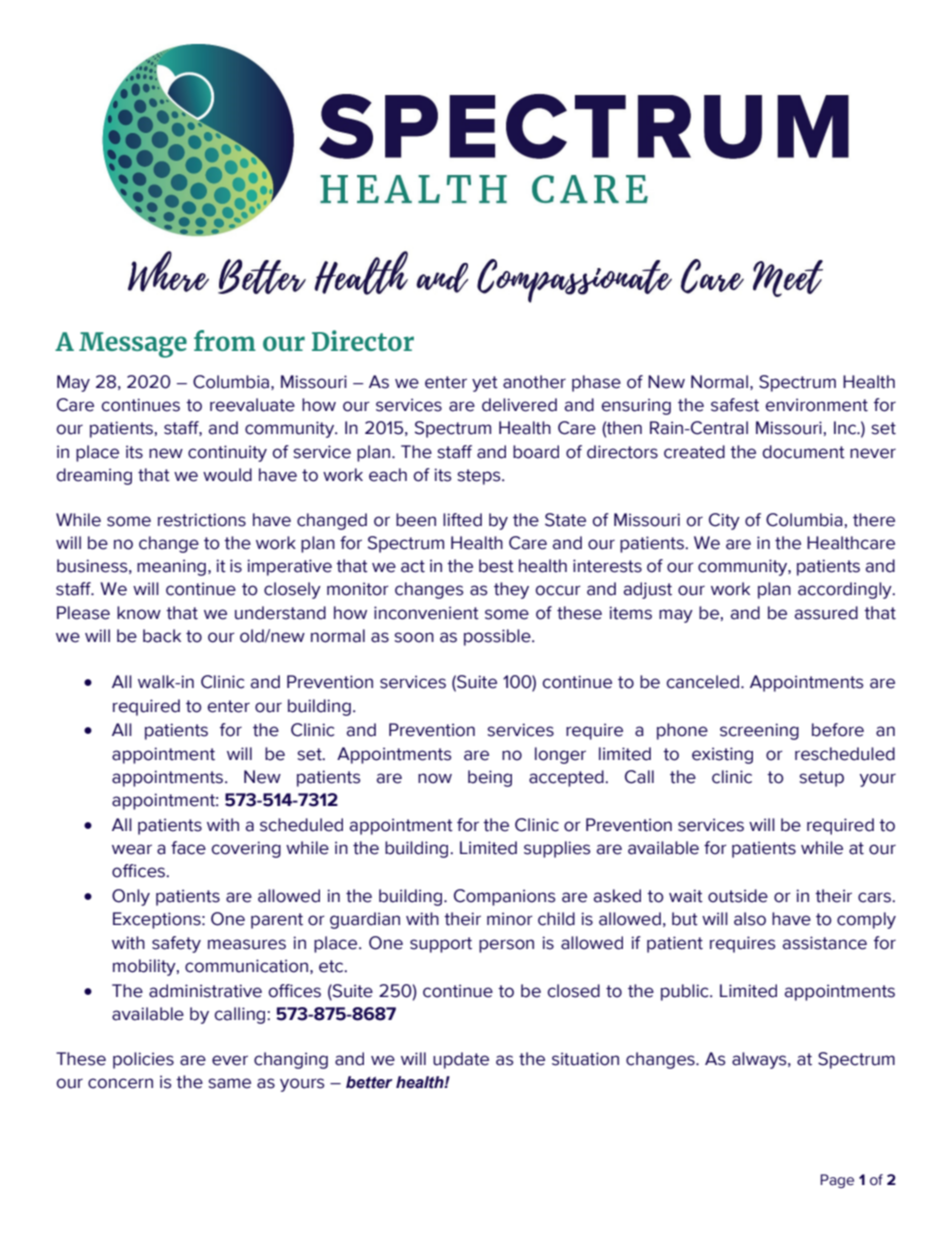 The width and height of the document is (952, 1233). I want to click on public, so click(686, 992).
